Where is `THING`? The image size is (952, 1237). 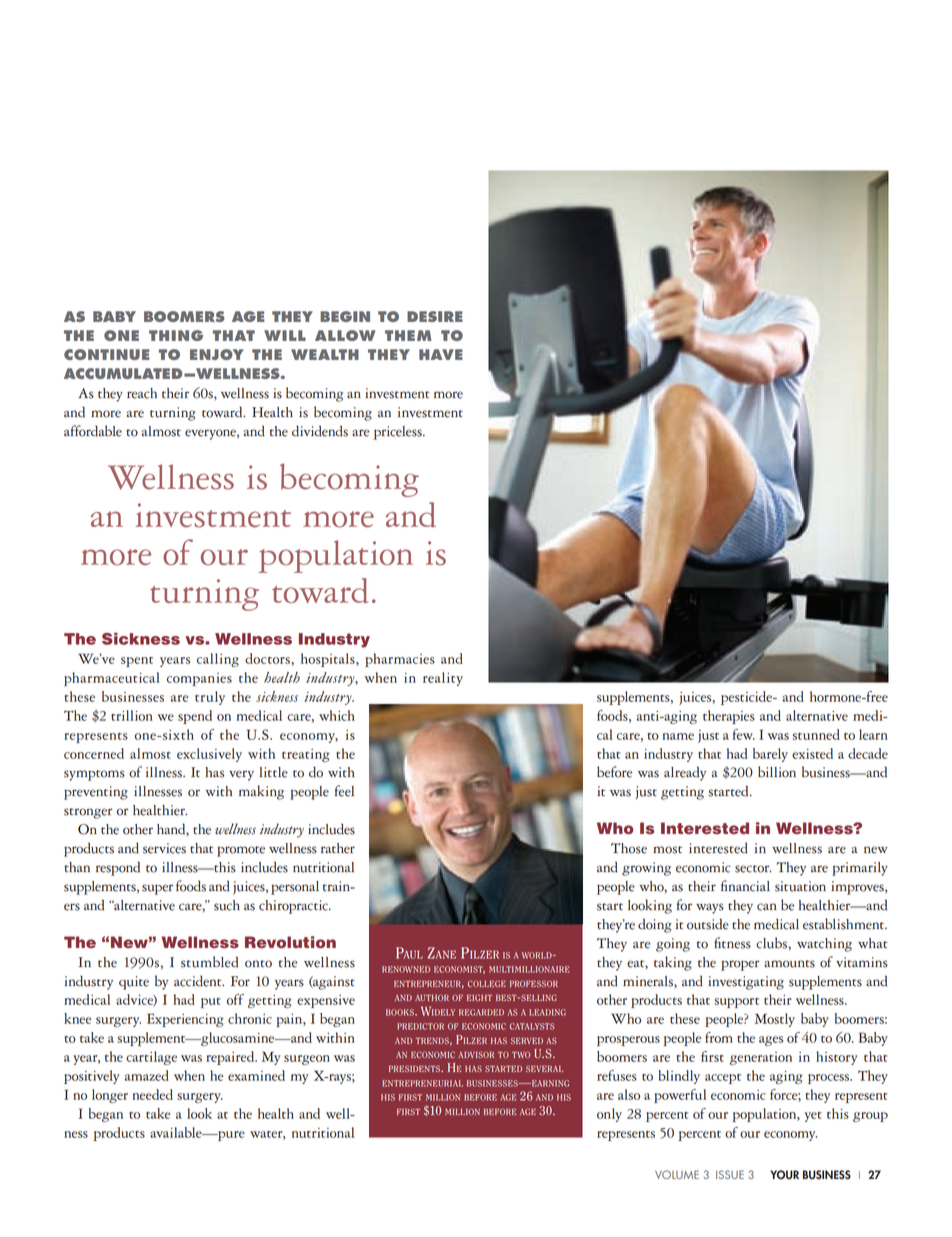 THING is located at coordinates (176, 335).
